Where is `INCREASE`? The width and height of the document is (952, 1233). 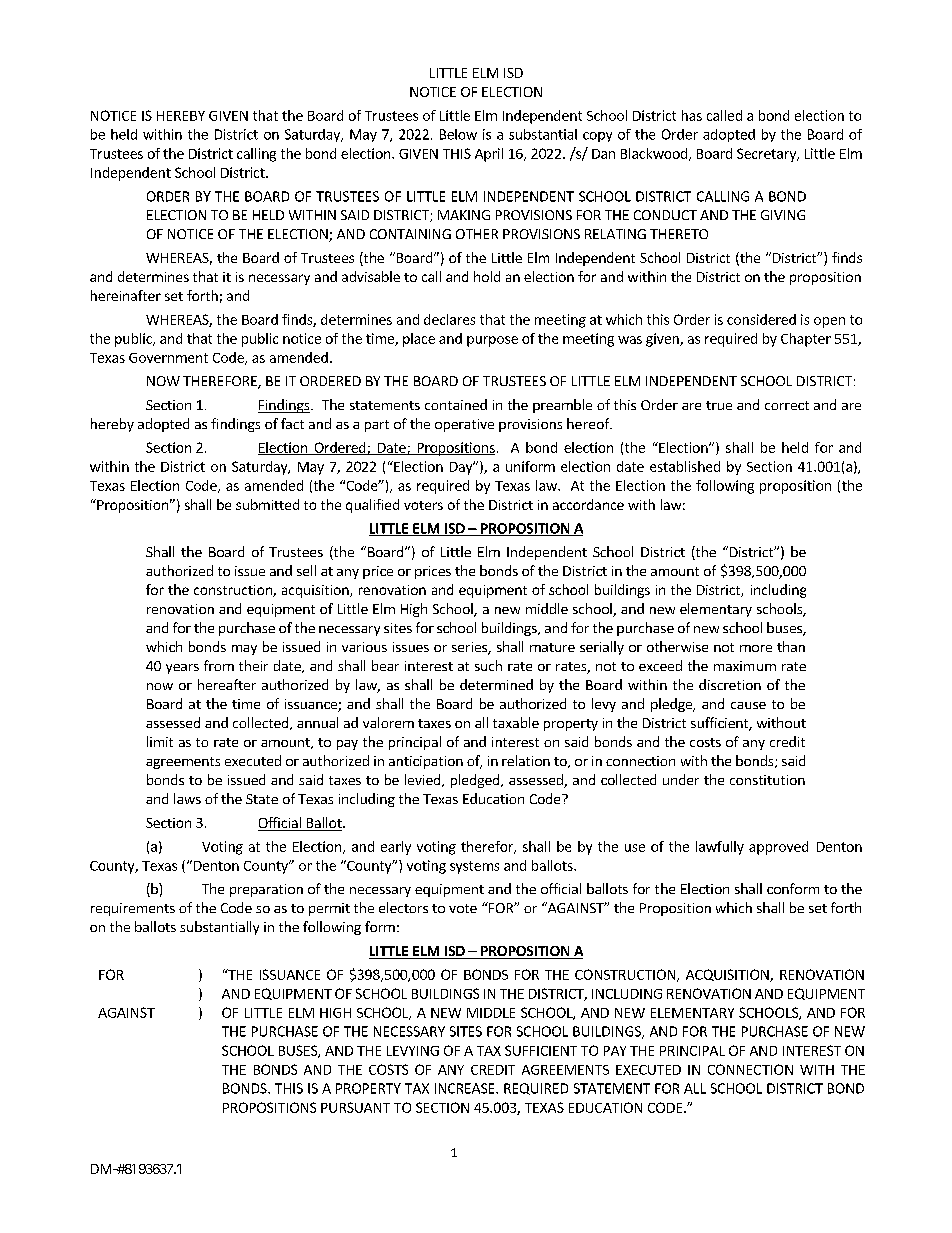
INCREASE is located at coordinates (466, 1088).
